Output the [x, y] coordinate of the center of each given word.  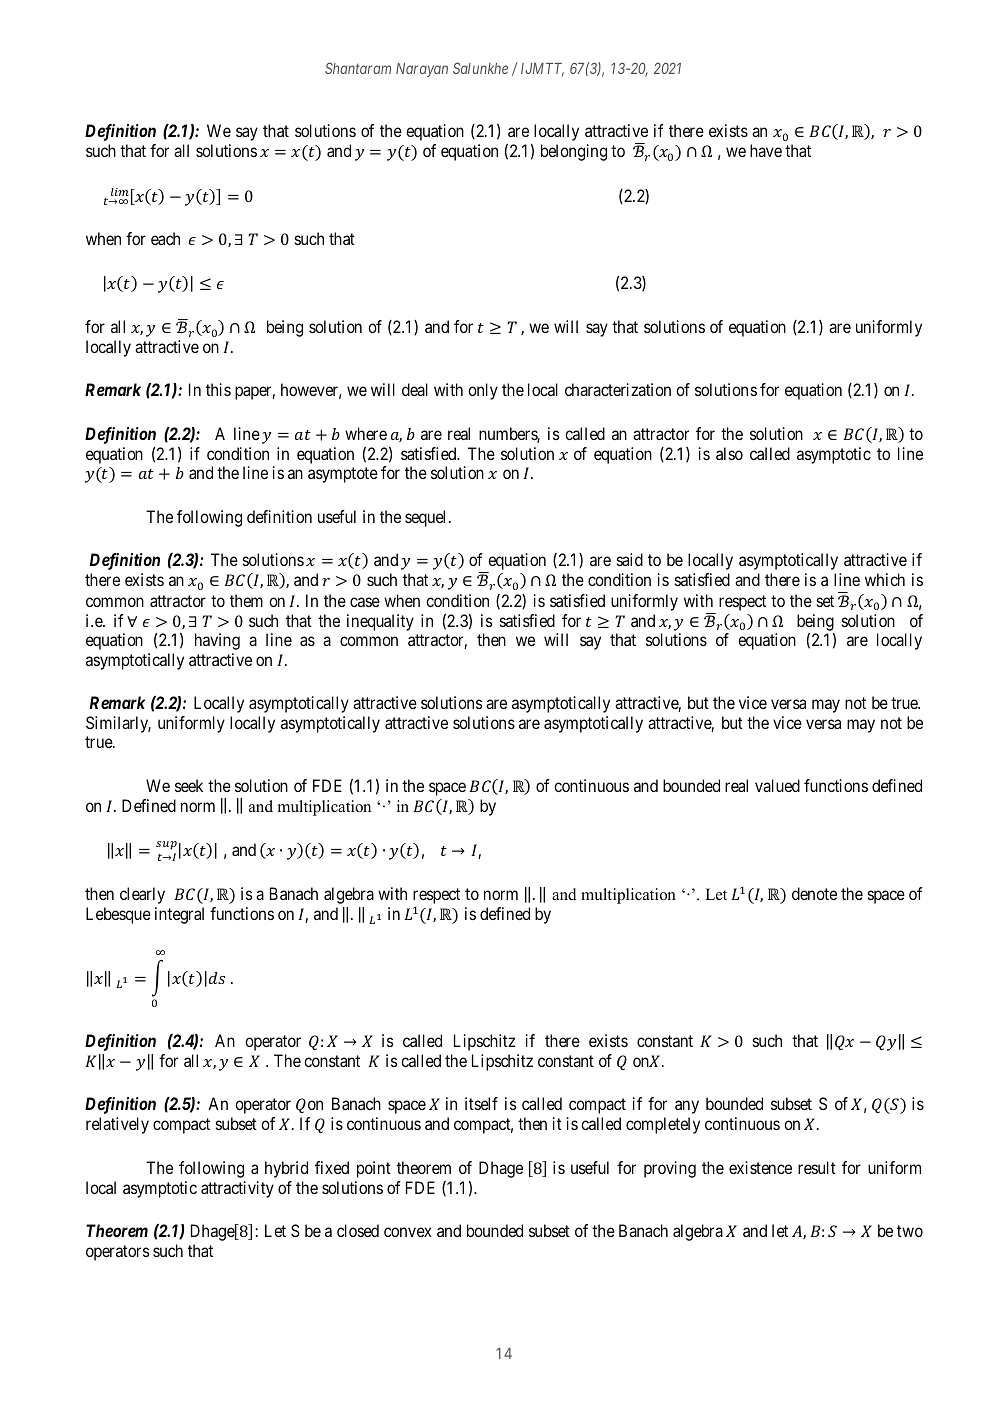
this [218, 389]
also [729, 453]
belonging [574, 152]
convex [408, 1232]
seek [189, 785]
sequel [427, 518]
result [817, 1167]
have [766, 150]
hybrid [286, 1169]
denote [814, 893]
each [165, 238]
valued [777, 785]
